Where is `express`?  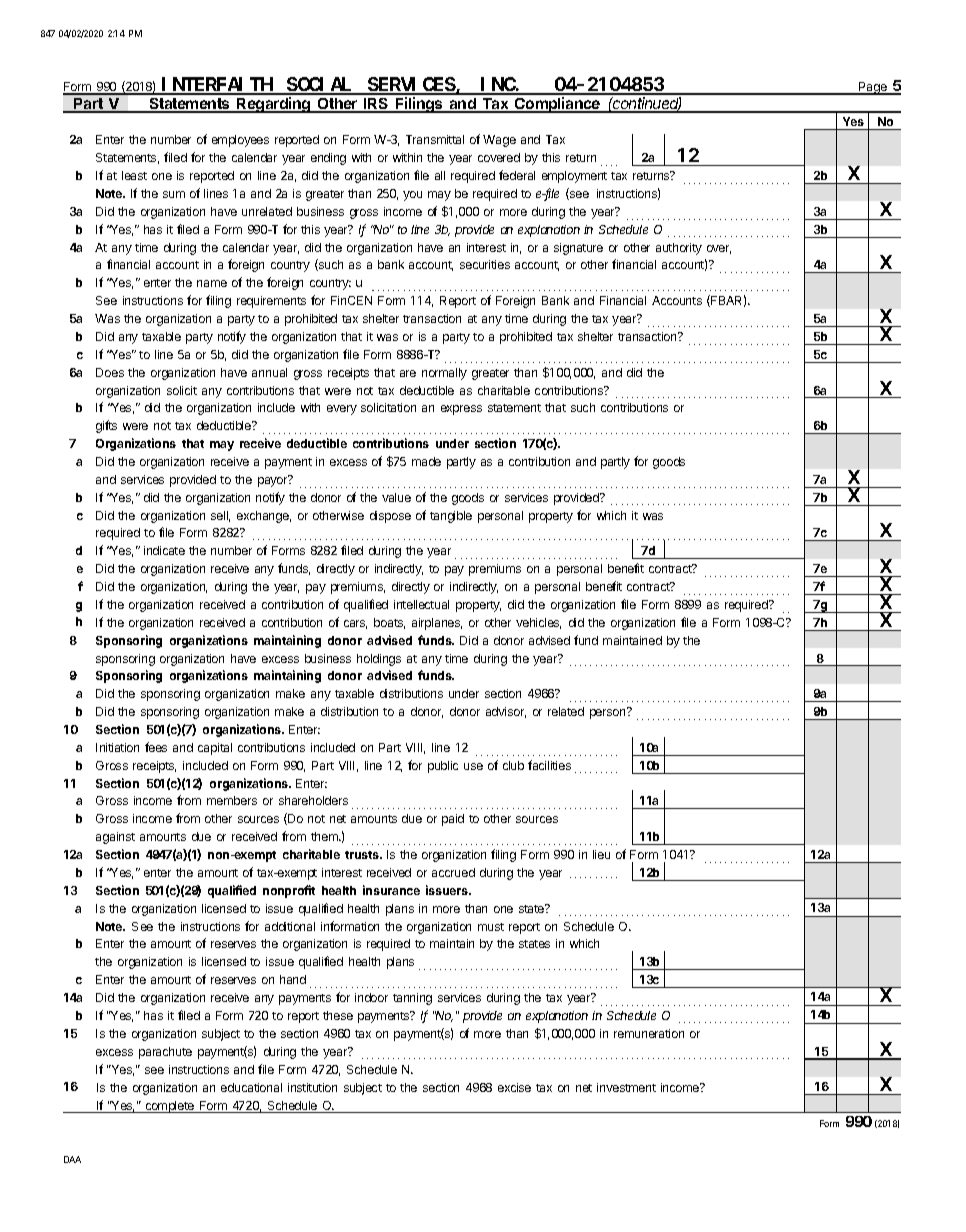
express is located at coordinates (461, 410).
